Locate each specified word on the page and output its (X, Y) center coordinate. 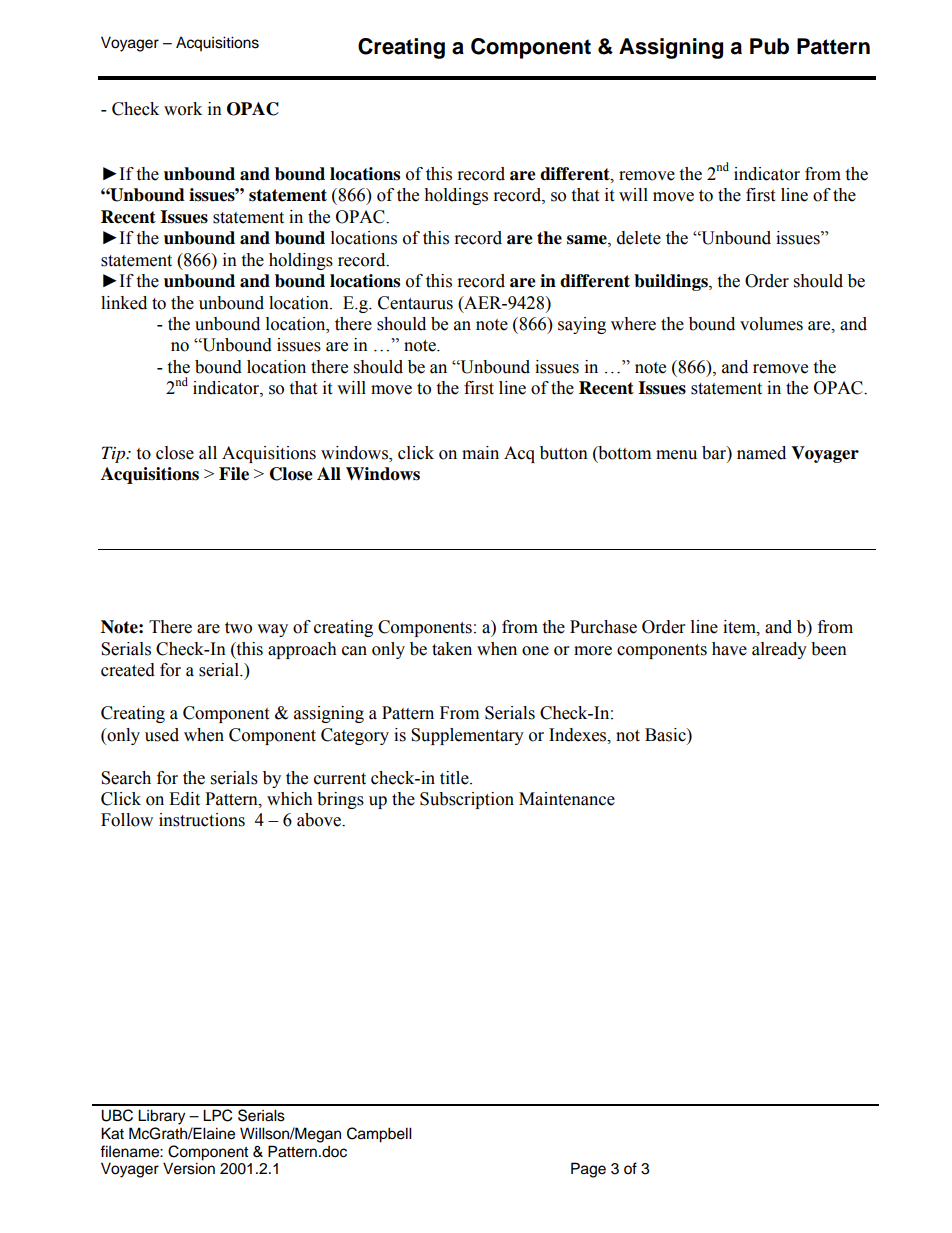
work (183, 109)
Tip (115, 454)
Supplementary (467, 736)
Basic (666, 735)
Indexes (579, 735)
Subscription (467, 800)
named (761, 453)
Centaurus (415, 303)
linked (124, 303)
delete (639, 238)
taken (452, 649)
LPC (217, 1115)
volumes (771, 324)
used (162, 735)
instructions (202, 820)
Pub (769, 46)
